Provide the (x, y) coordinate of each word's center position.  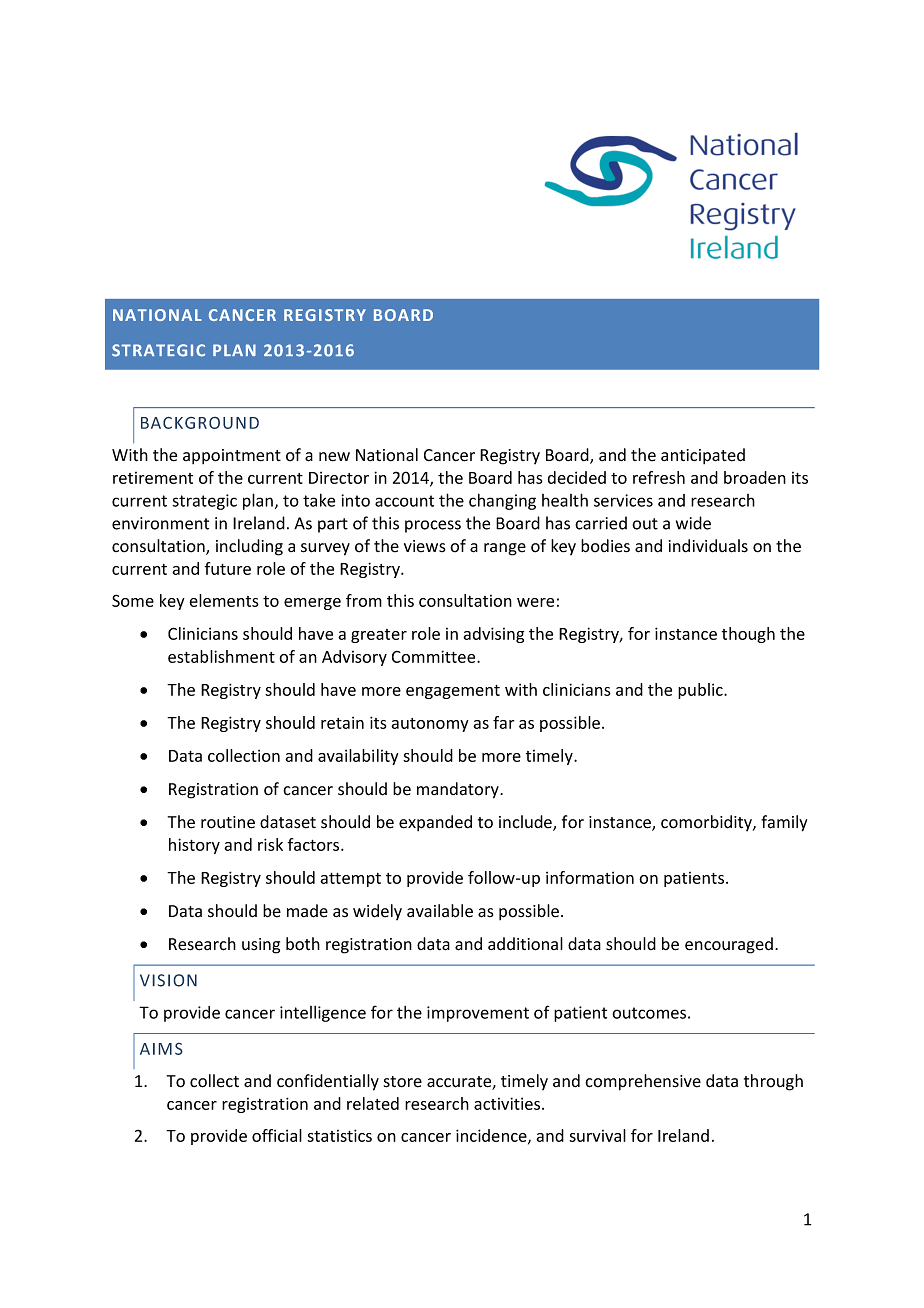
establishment (221, 656)
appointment (232, 456)
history (194, 846)
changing (502, 501)
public (701, 691)
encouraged (729, 945)
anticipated (703, 456)
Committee (435, 656)
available (440, 911)
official (277, 1135)
